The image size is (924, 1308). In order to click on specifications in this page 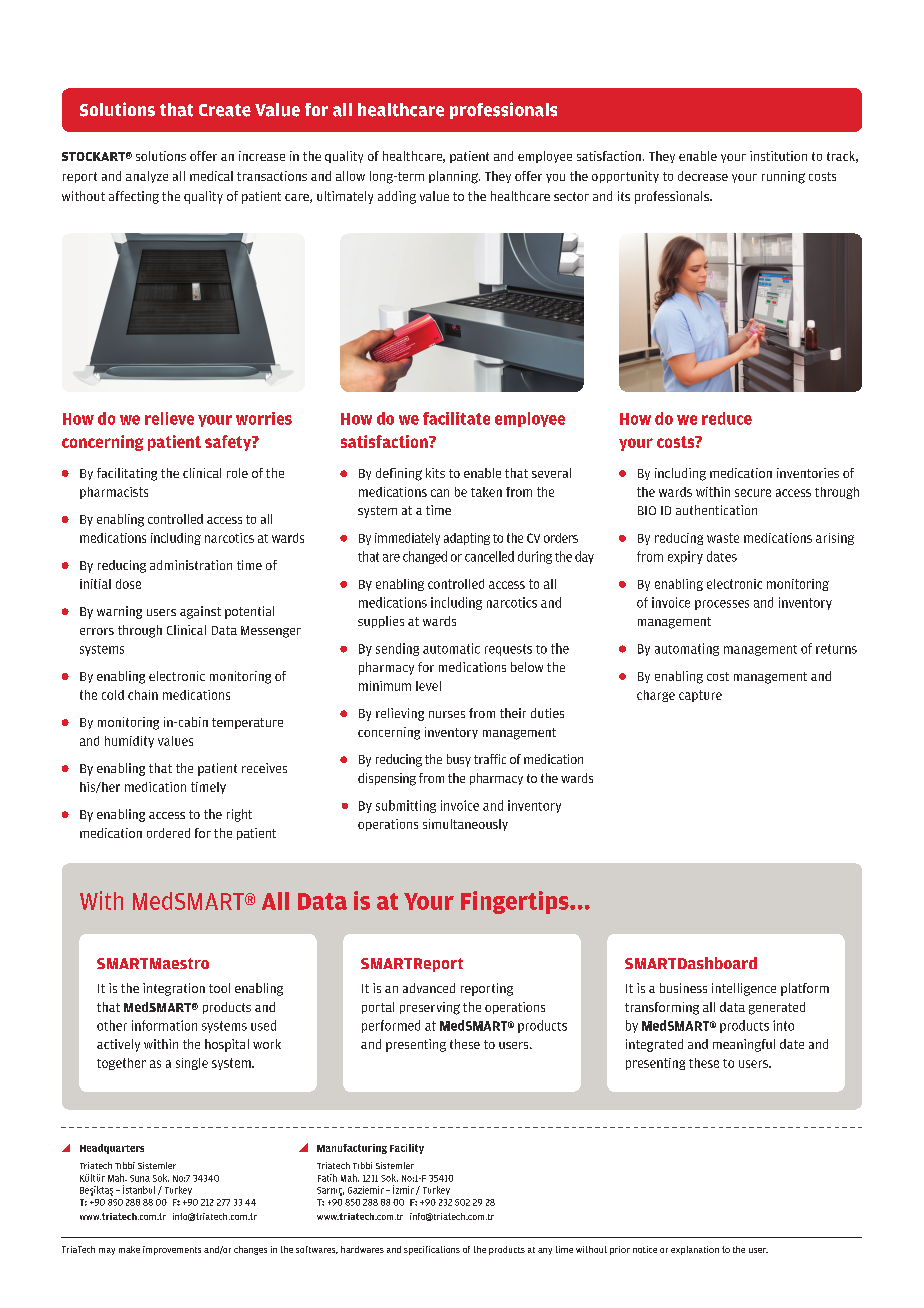, I will do `click(432, 1250)`.
